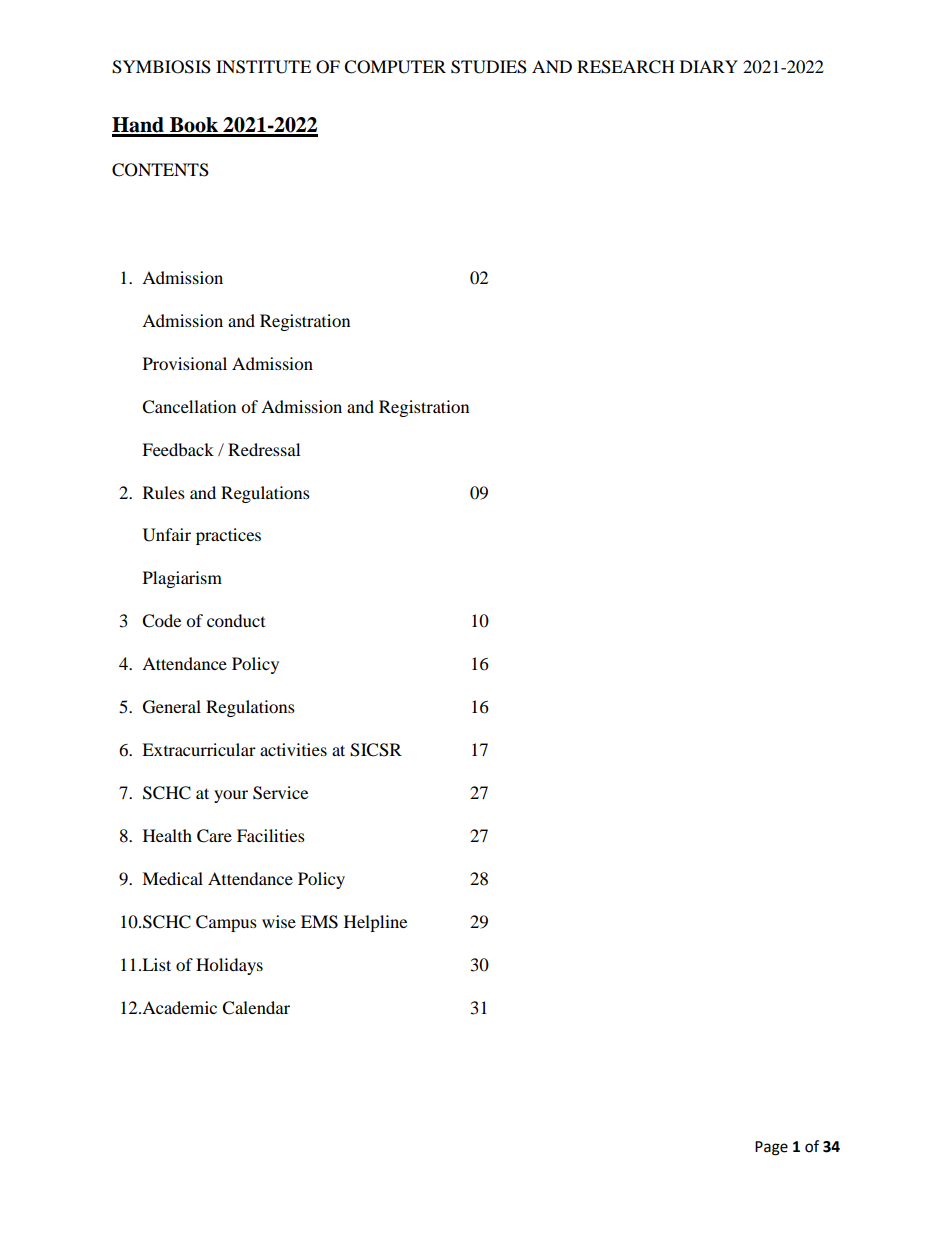 This image has height=1233, width=952. Describe the element at coordinates (626, 67) in the image. I see `RESEARCH` at that location.
